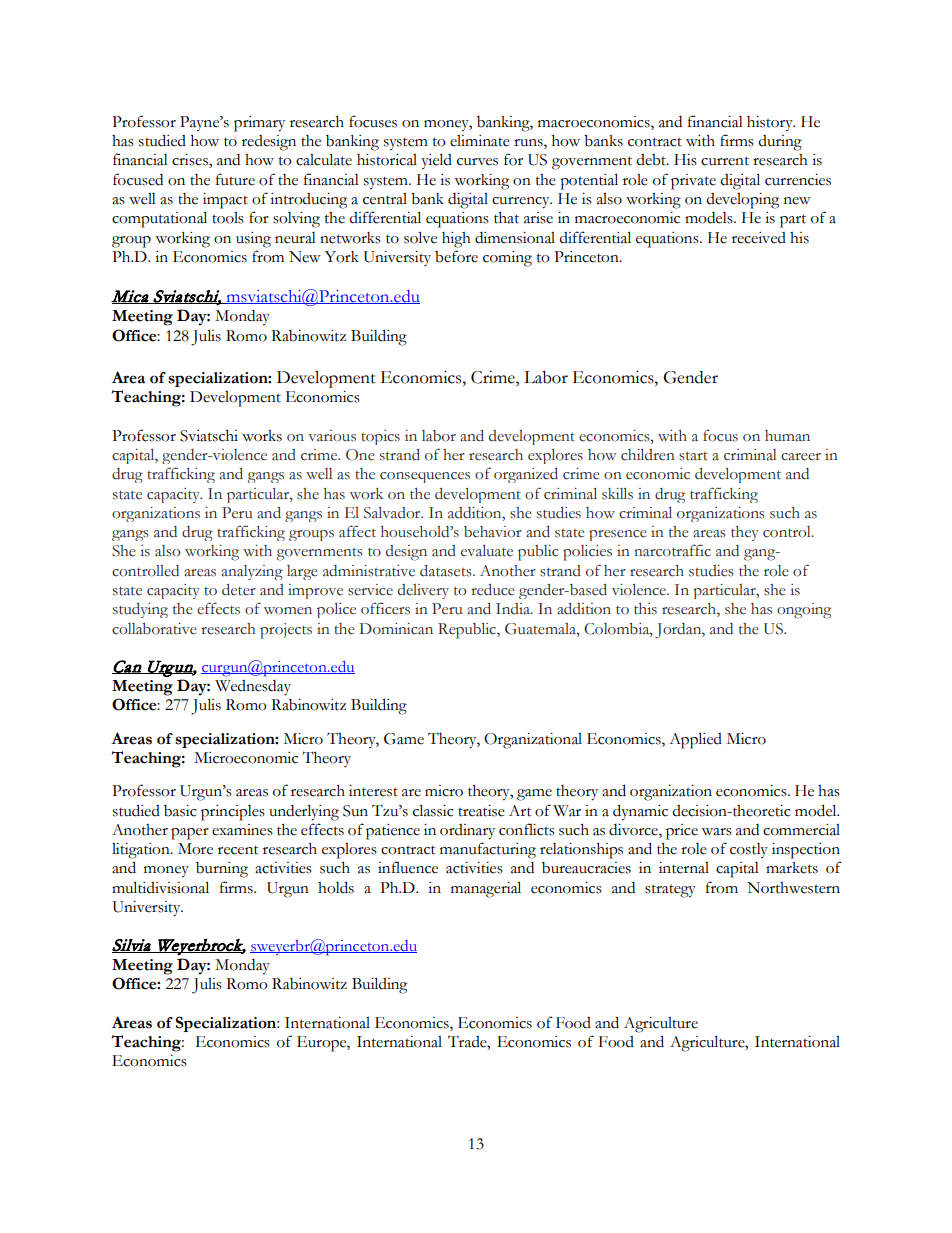 This screenshot has width=952, height=1233. Describe the element at coordinates (222, 870) in the screenshot. I see `burning` at that location.
